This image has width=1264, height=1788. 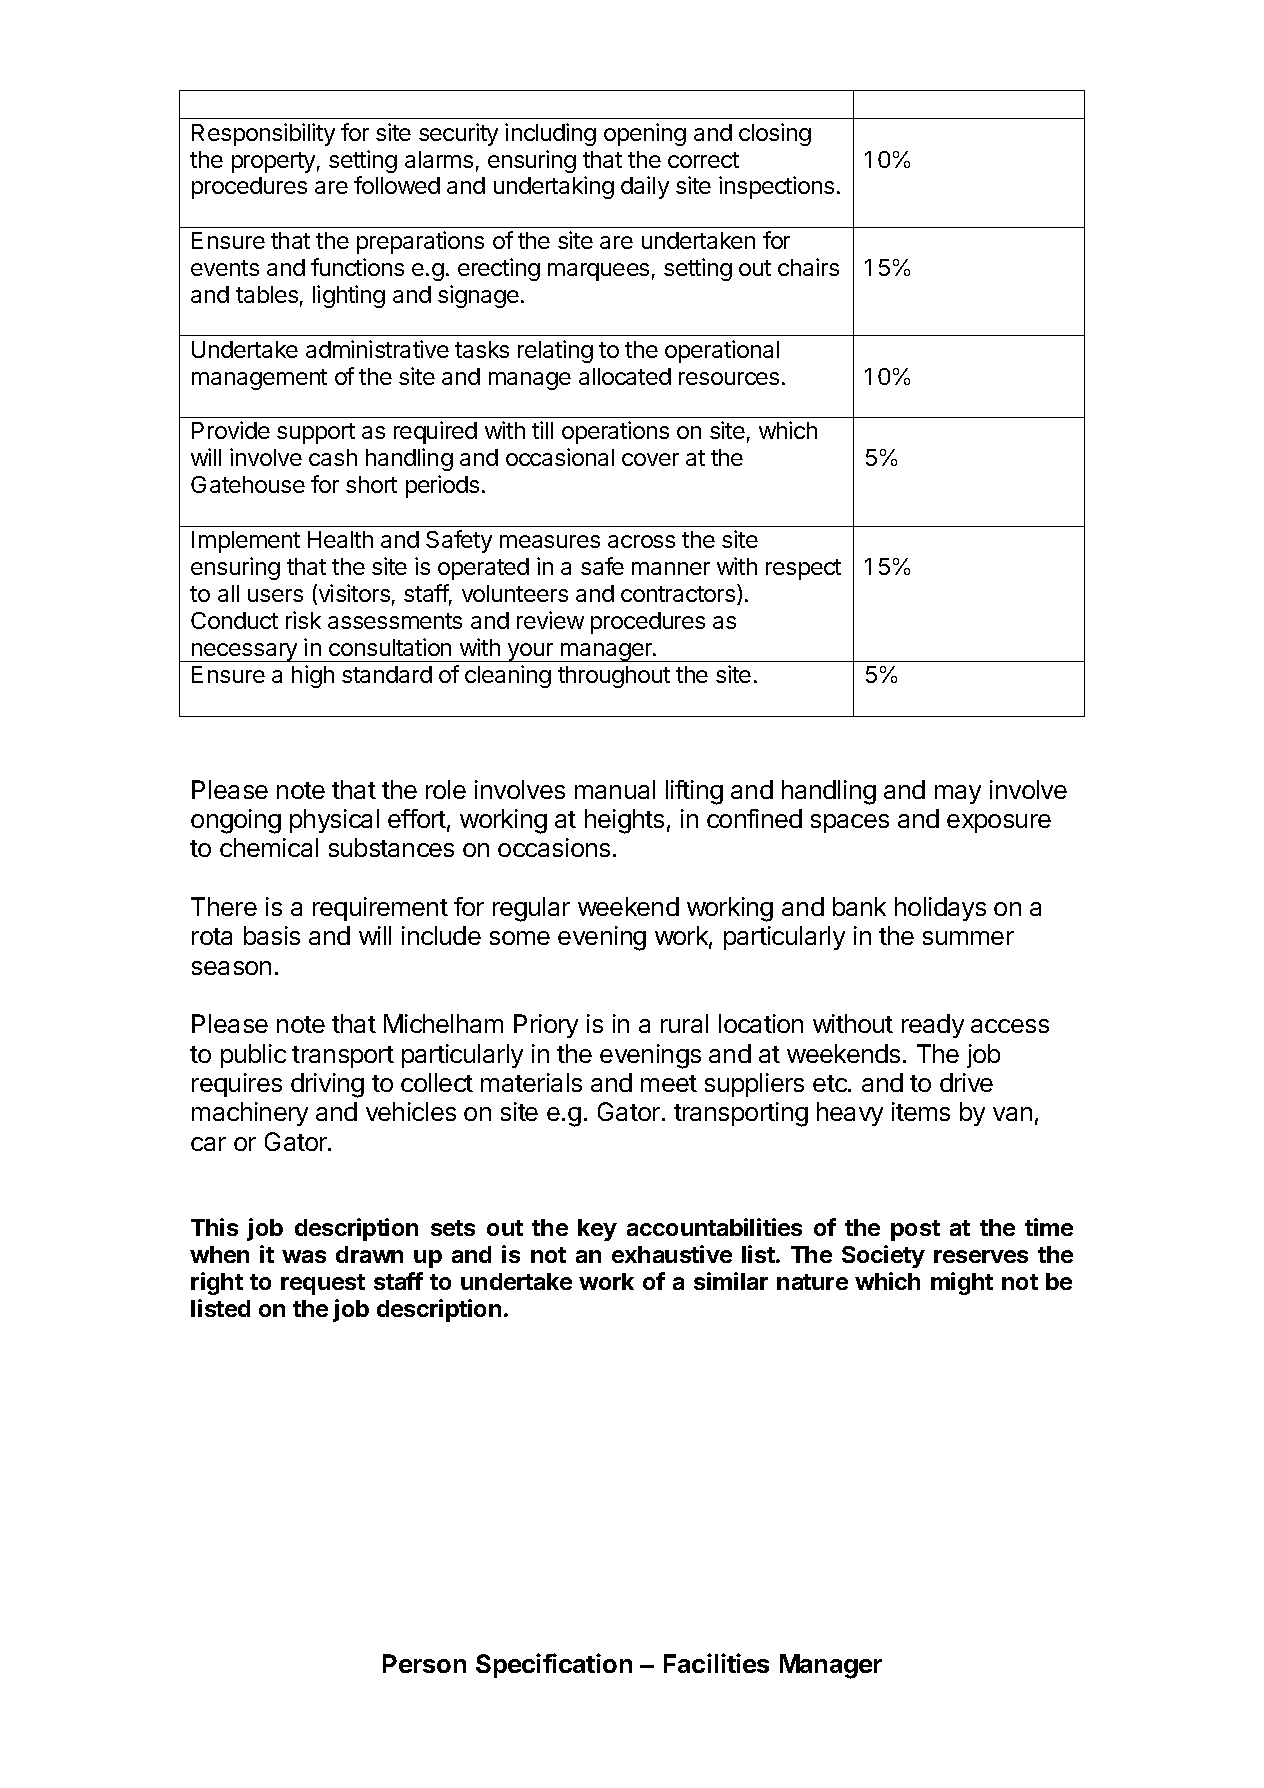 What do you see at coordinates (645, 187) in the image?
I see `daily` at bounding box center [645, 187].
